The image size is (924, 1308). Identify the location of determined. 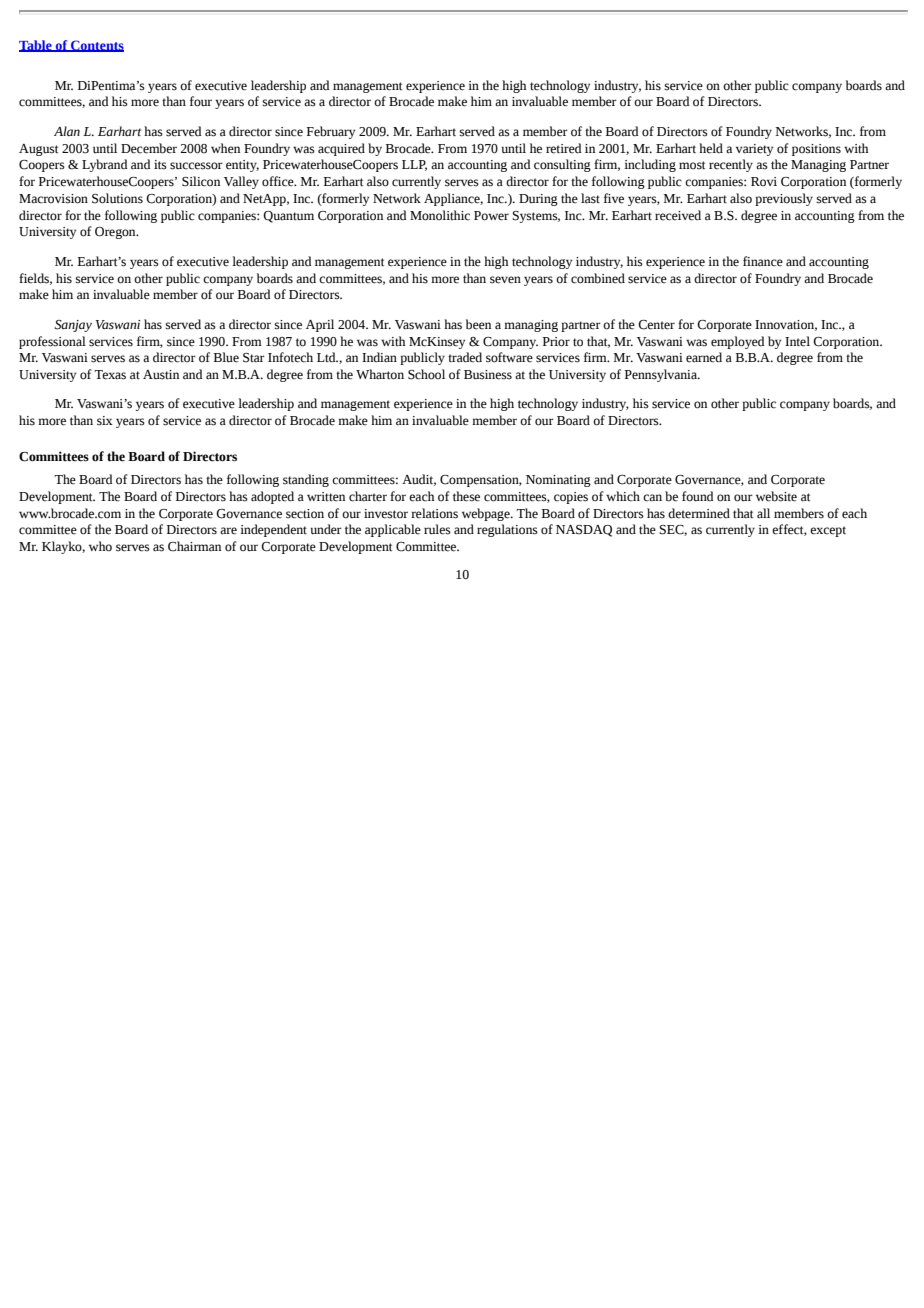
(699, 513).
